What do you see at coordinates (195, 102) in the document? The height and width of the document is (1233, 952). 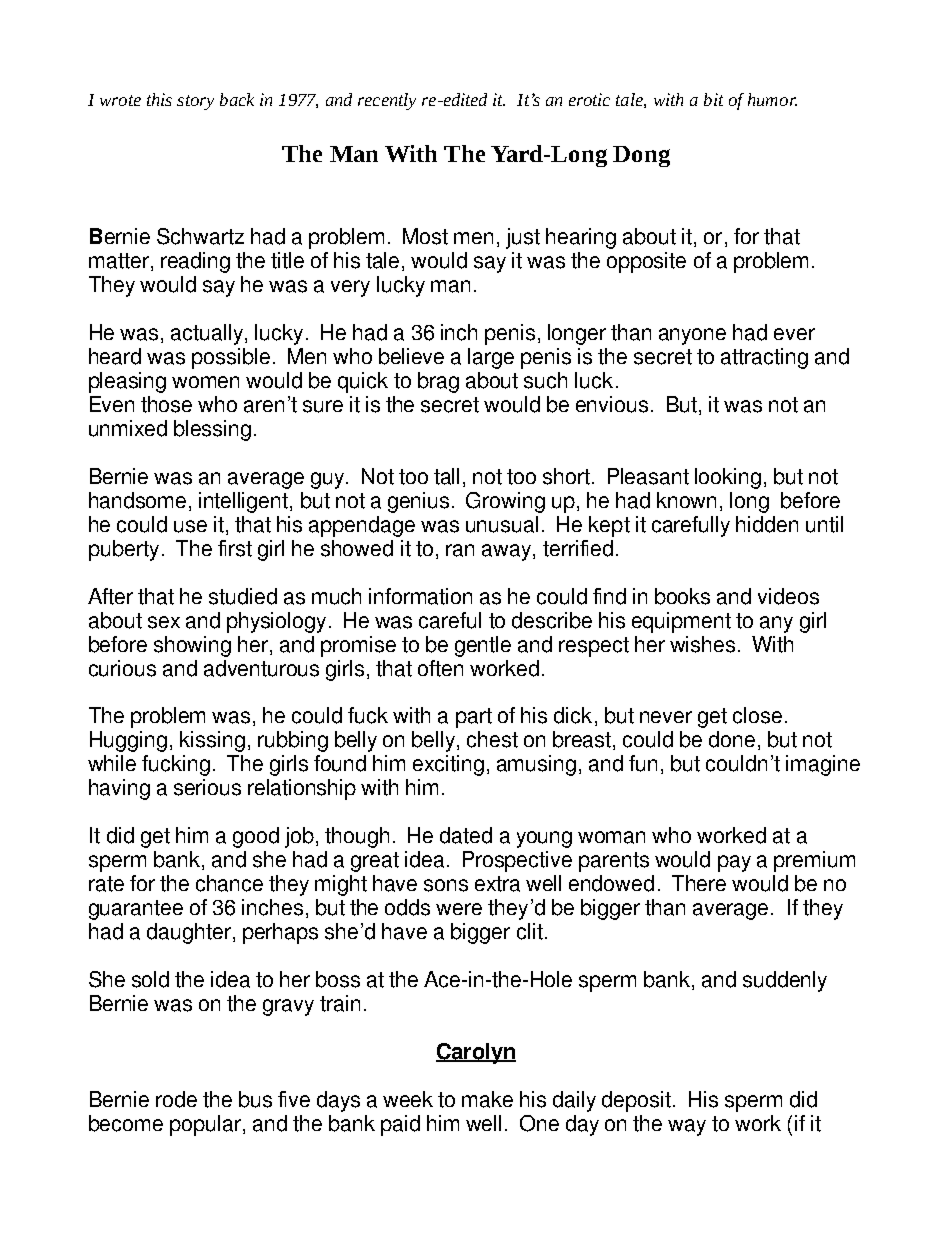 I see `story` at bounding box center [195, 102].
